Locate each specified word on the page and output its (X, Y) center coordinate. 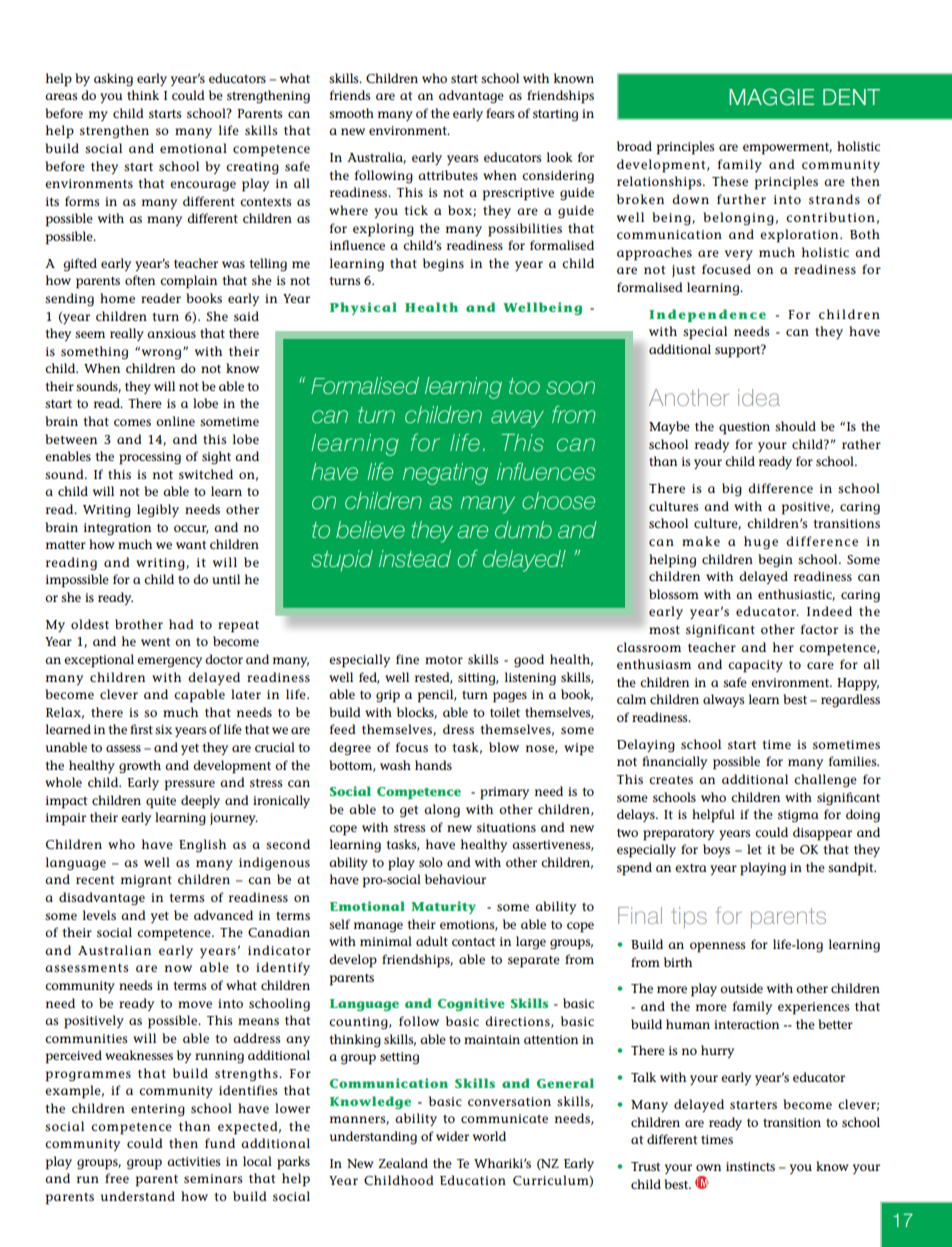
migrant (146, 881)
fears (500, 113)
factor (819, 629)
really (127, 334)
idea (759, 397)
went (155, 642)
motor (444, 660)
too (524, 386)
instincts (750, 1166)
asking (113, 79)
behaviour (455, 879)
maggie (771, 97)
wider (452, 1136)
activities (194, 1161)
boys (716, 850)
